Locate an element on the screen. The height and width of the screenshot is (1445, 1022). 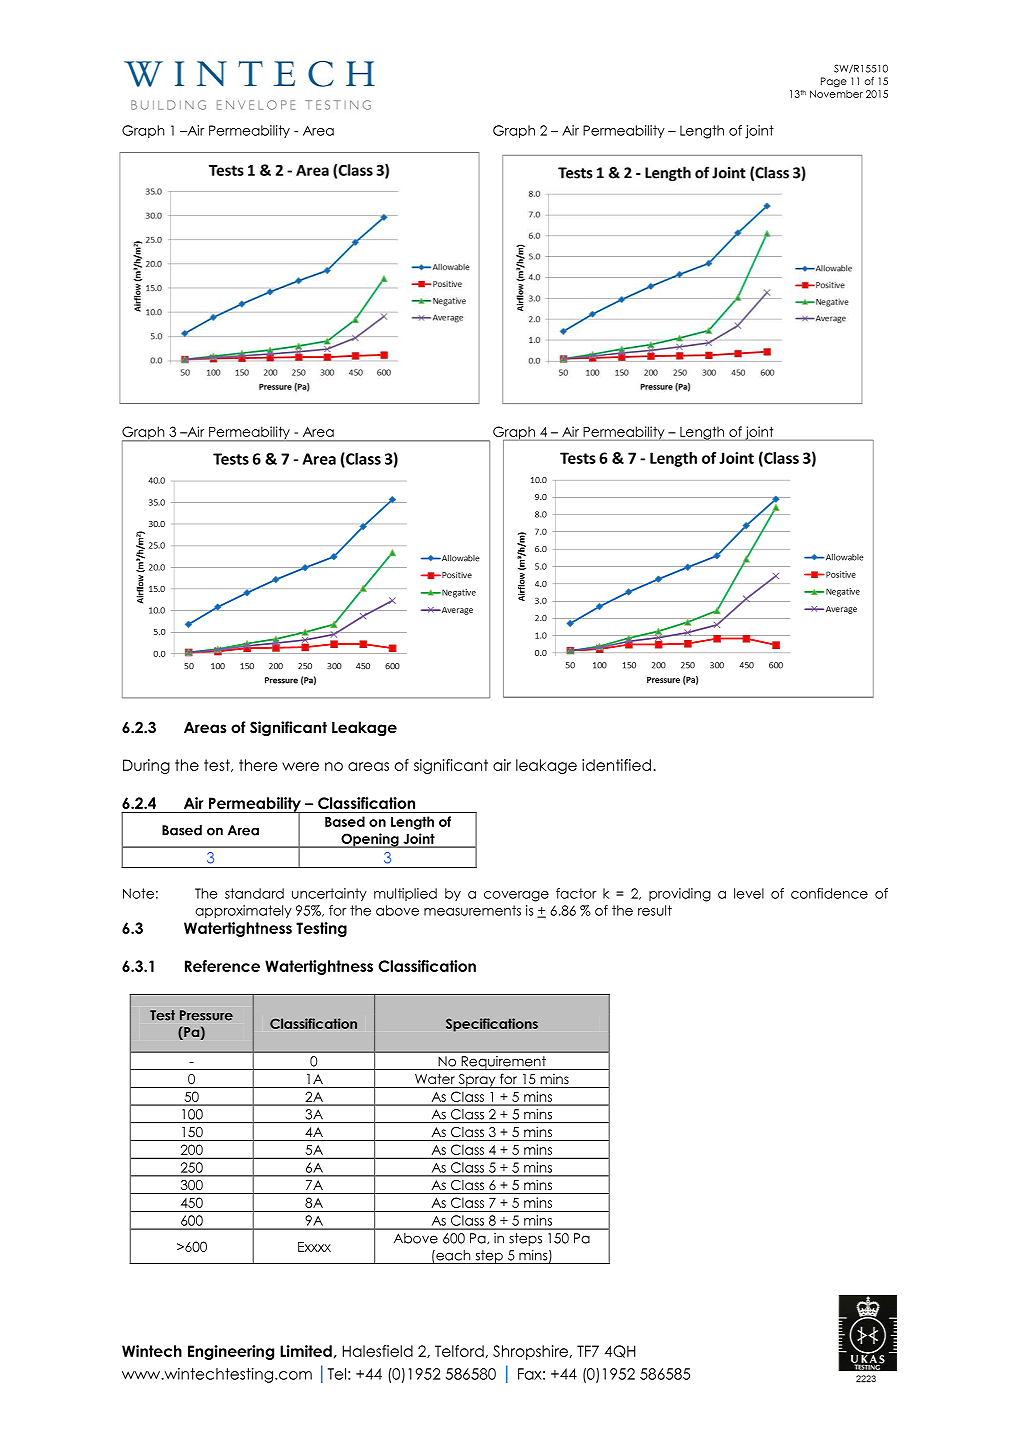
confidence is located at coordinates (829, 893).
